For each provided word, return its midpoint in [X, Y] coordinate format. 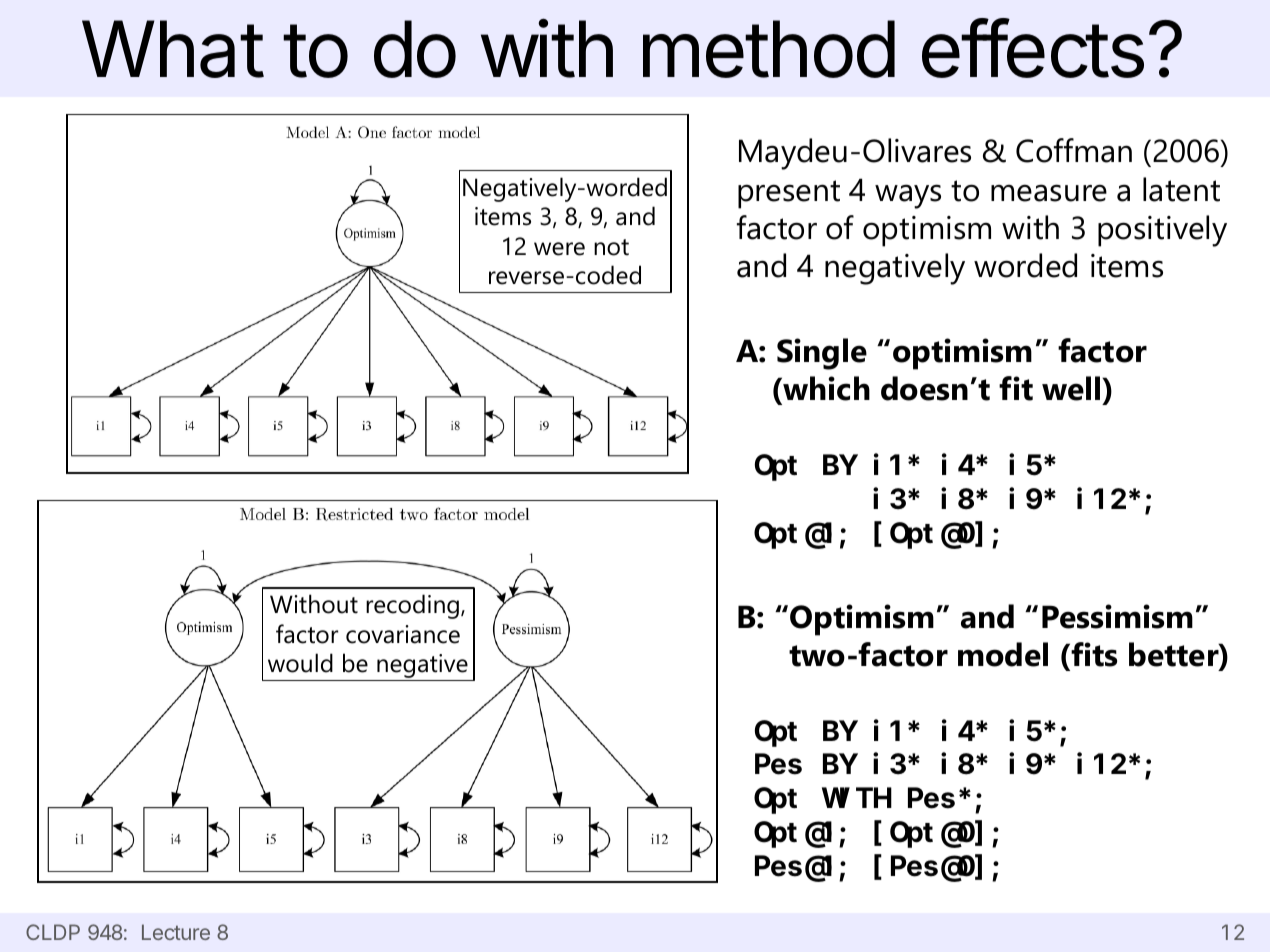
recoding [412, 606]
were [559, 249]
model [1003, 654]
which [825, 390]
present [789, 194]
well [1072, 388]
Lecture [176, 932]
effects [1033, 48]
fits [1094, 654]
